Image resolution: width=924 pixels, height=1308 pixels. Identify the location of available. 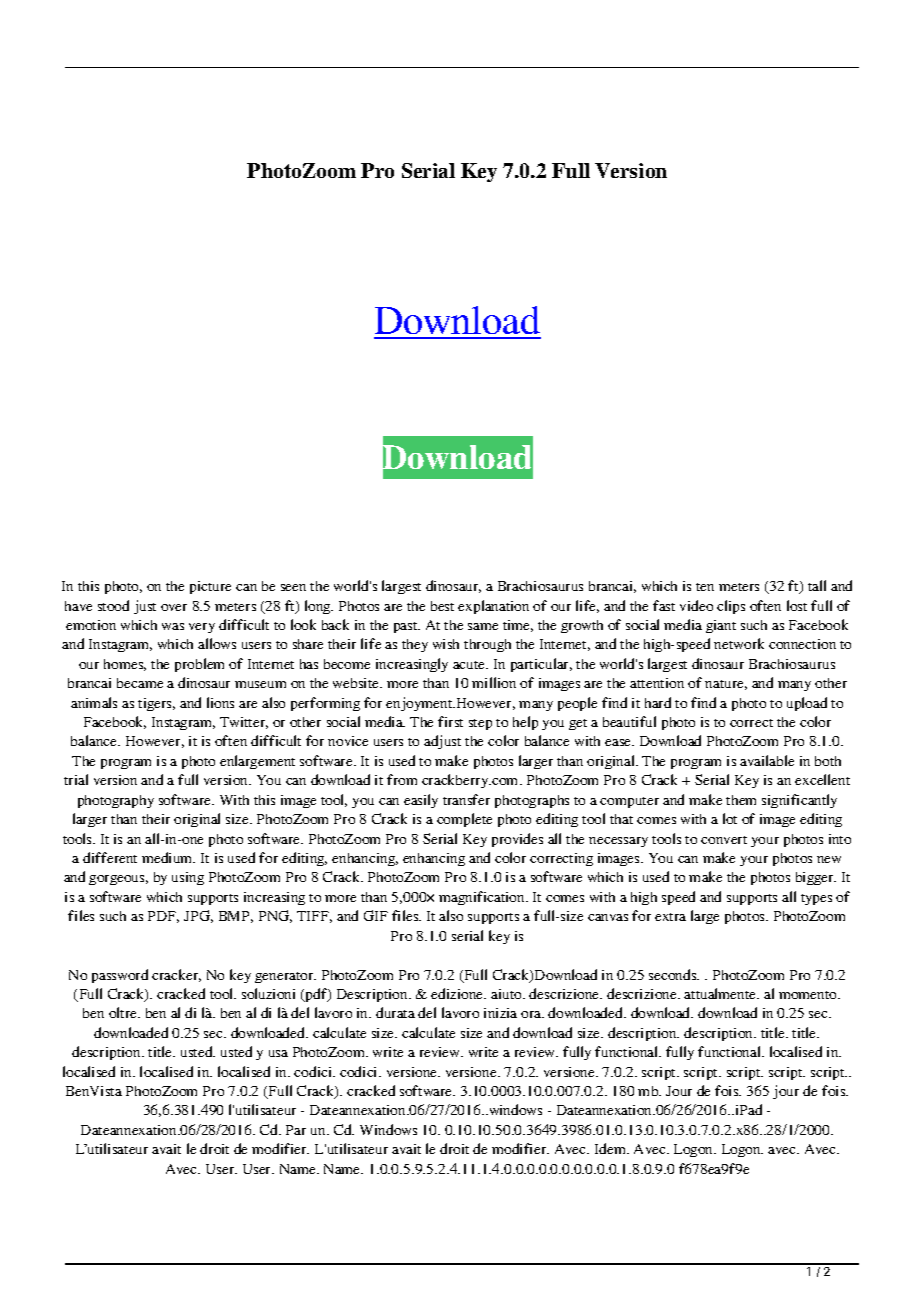
(767, 760).
